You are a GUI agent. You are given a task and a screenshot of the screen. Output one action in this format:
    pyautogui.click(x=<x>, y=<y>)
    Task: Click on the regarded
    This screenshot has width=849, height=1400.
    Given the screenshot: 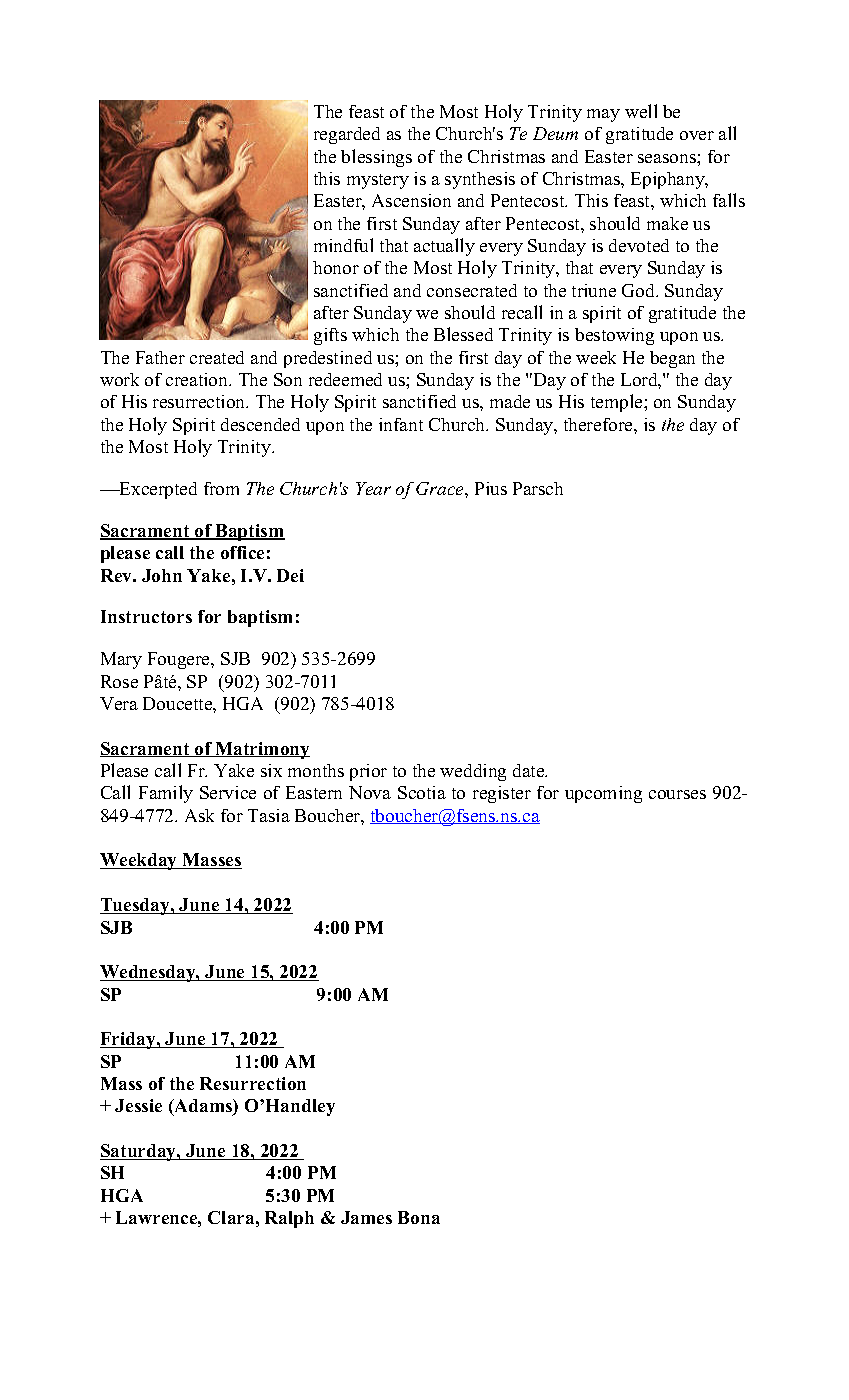 What is the action you would take?
    pyautogui.click(x=347, y=135)
